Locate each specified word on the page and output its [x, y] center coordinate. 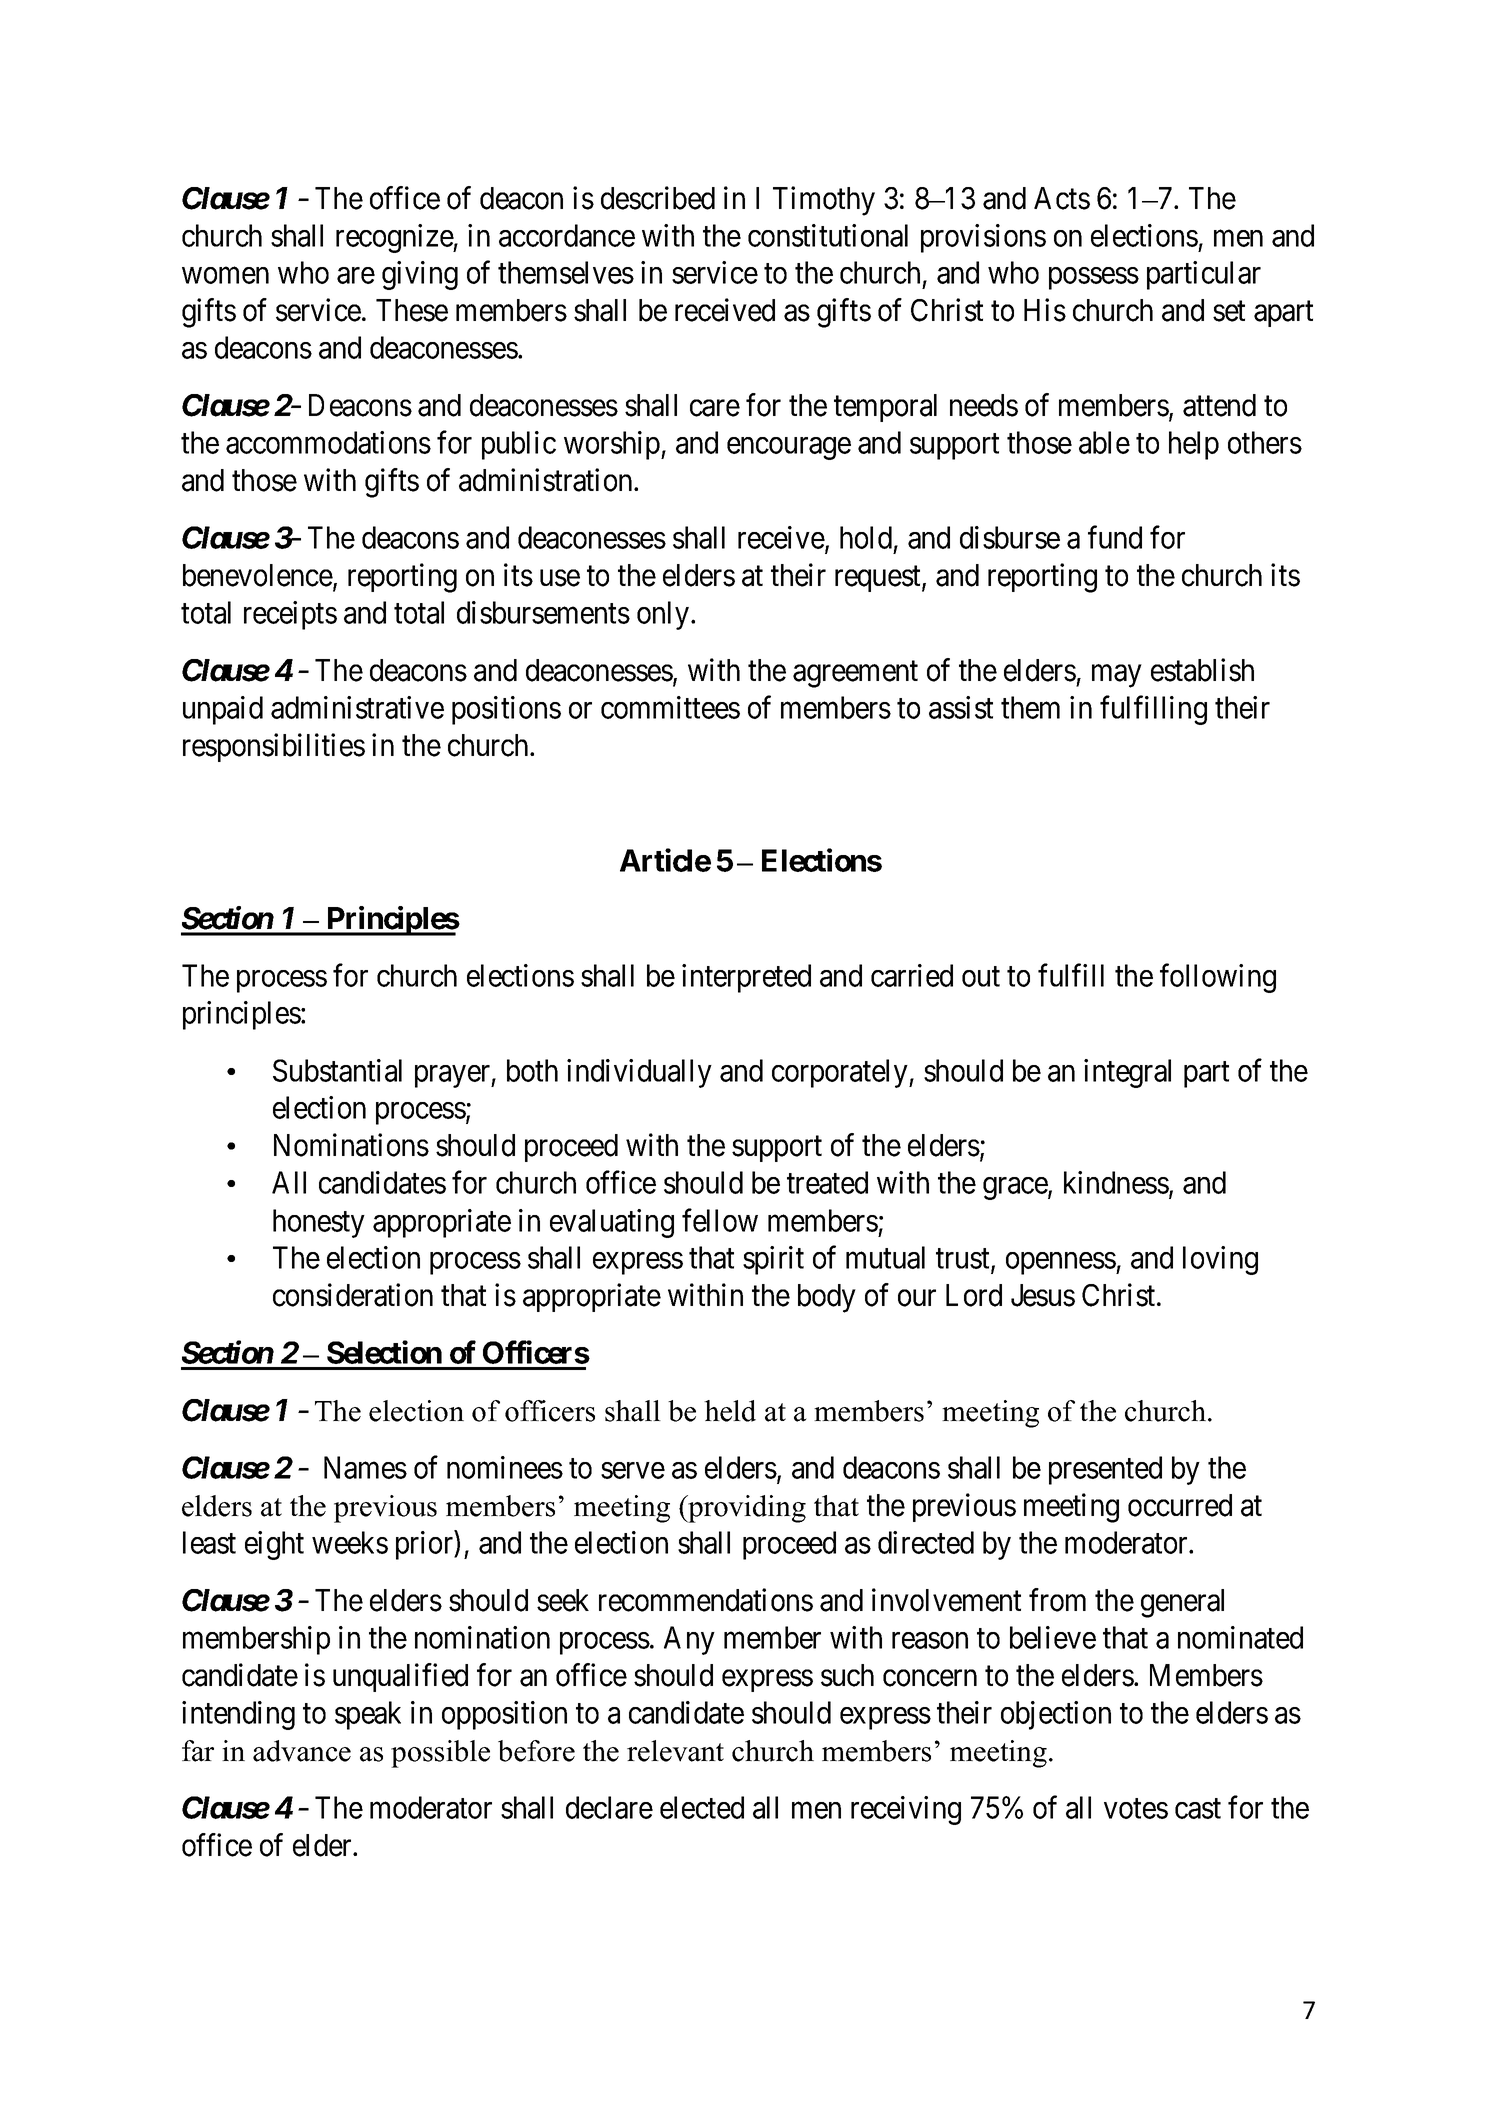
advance [302, 1751]
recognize [395, 238]
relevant [675, 1751]
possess [1094, 279]
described [658, 198]
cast [1198, 1809]
